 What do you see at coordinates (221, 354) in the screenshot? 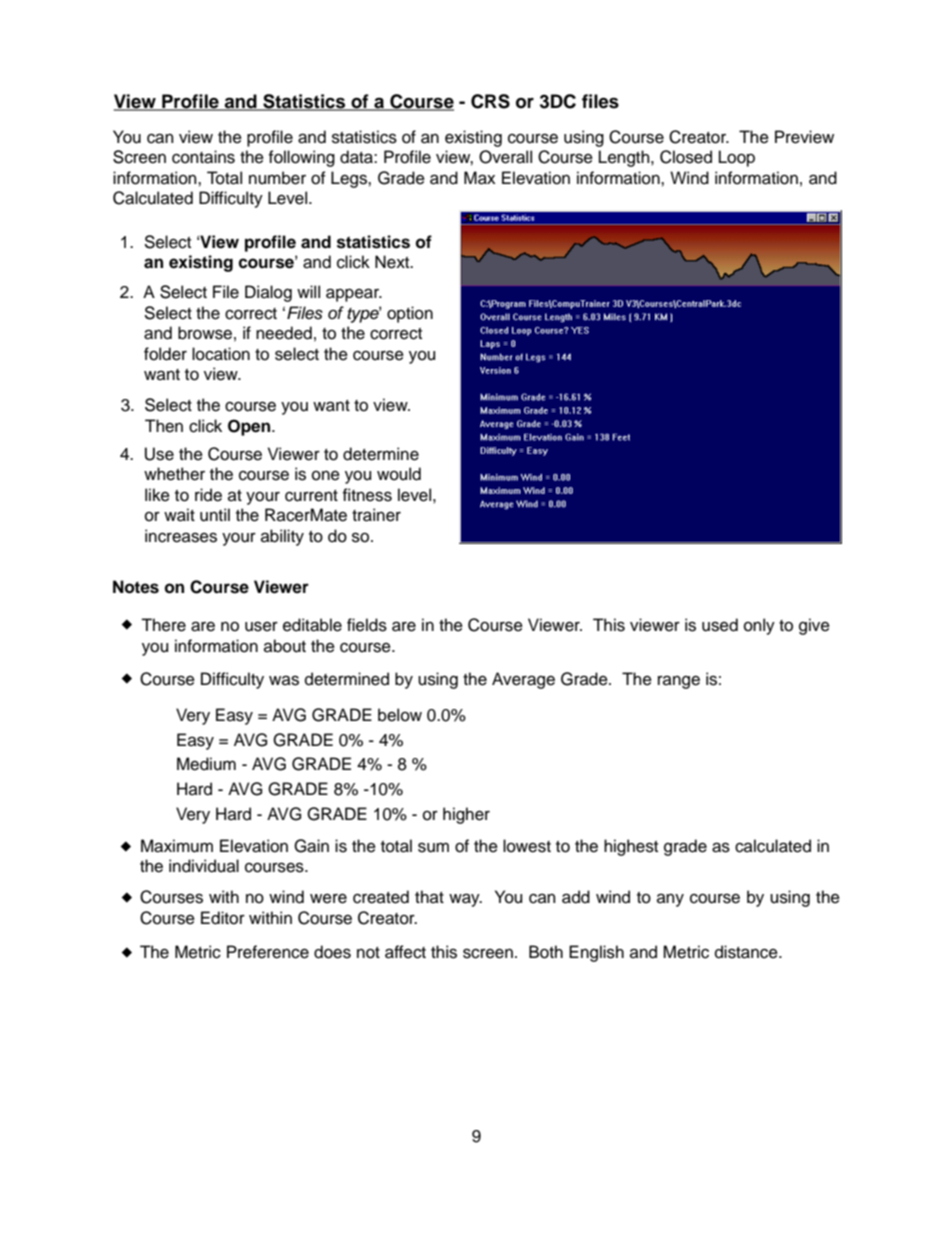
I see `location` at bounding box center [221, 354].
